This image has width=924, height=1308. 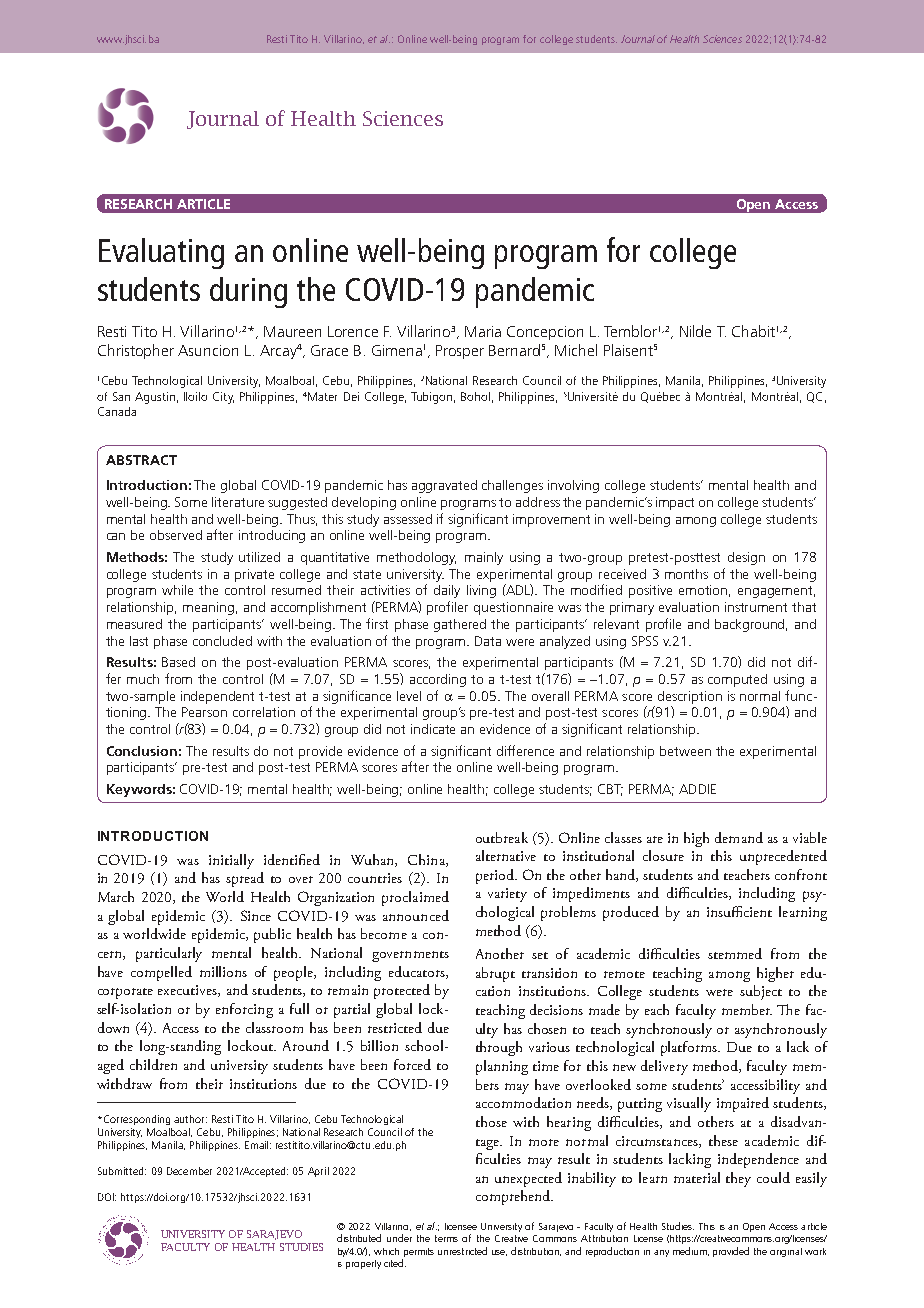 I want to click on living, so click(x=481, y=591).
